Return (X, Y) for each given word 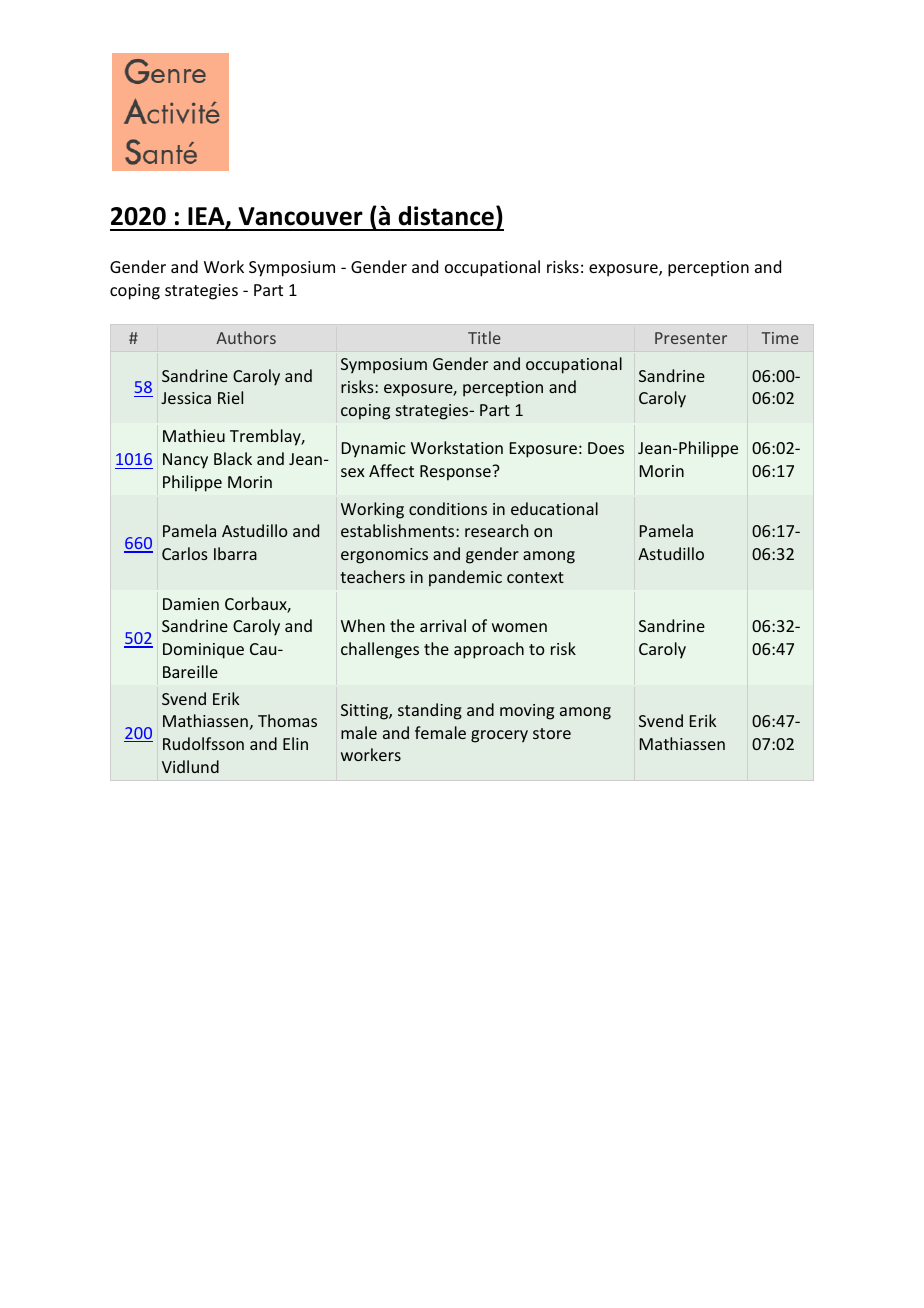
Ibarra (235, 553)
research (496, 530)
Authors (246, 337)
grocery (499, 736)
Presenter (691, 338)
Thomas (287, 720)
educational (554, 508)
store (552, 733)
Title (484, 337)
